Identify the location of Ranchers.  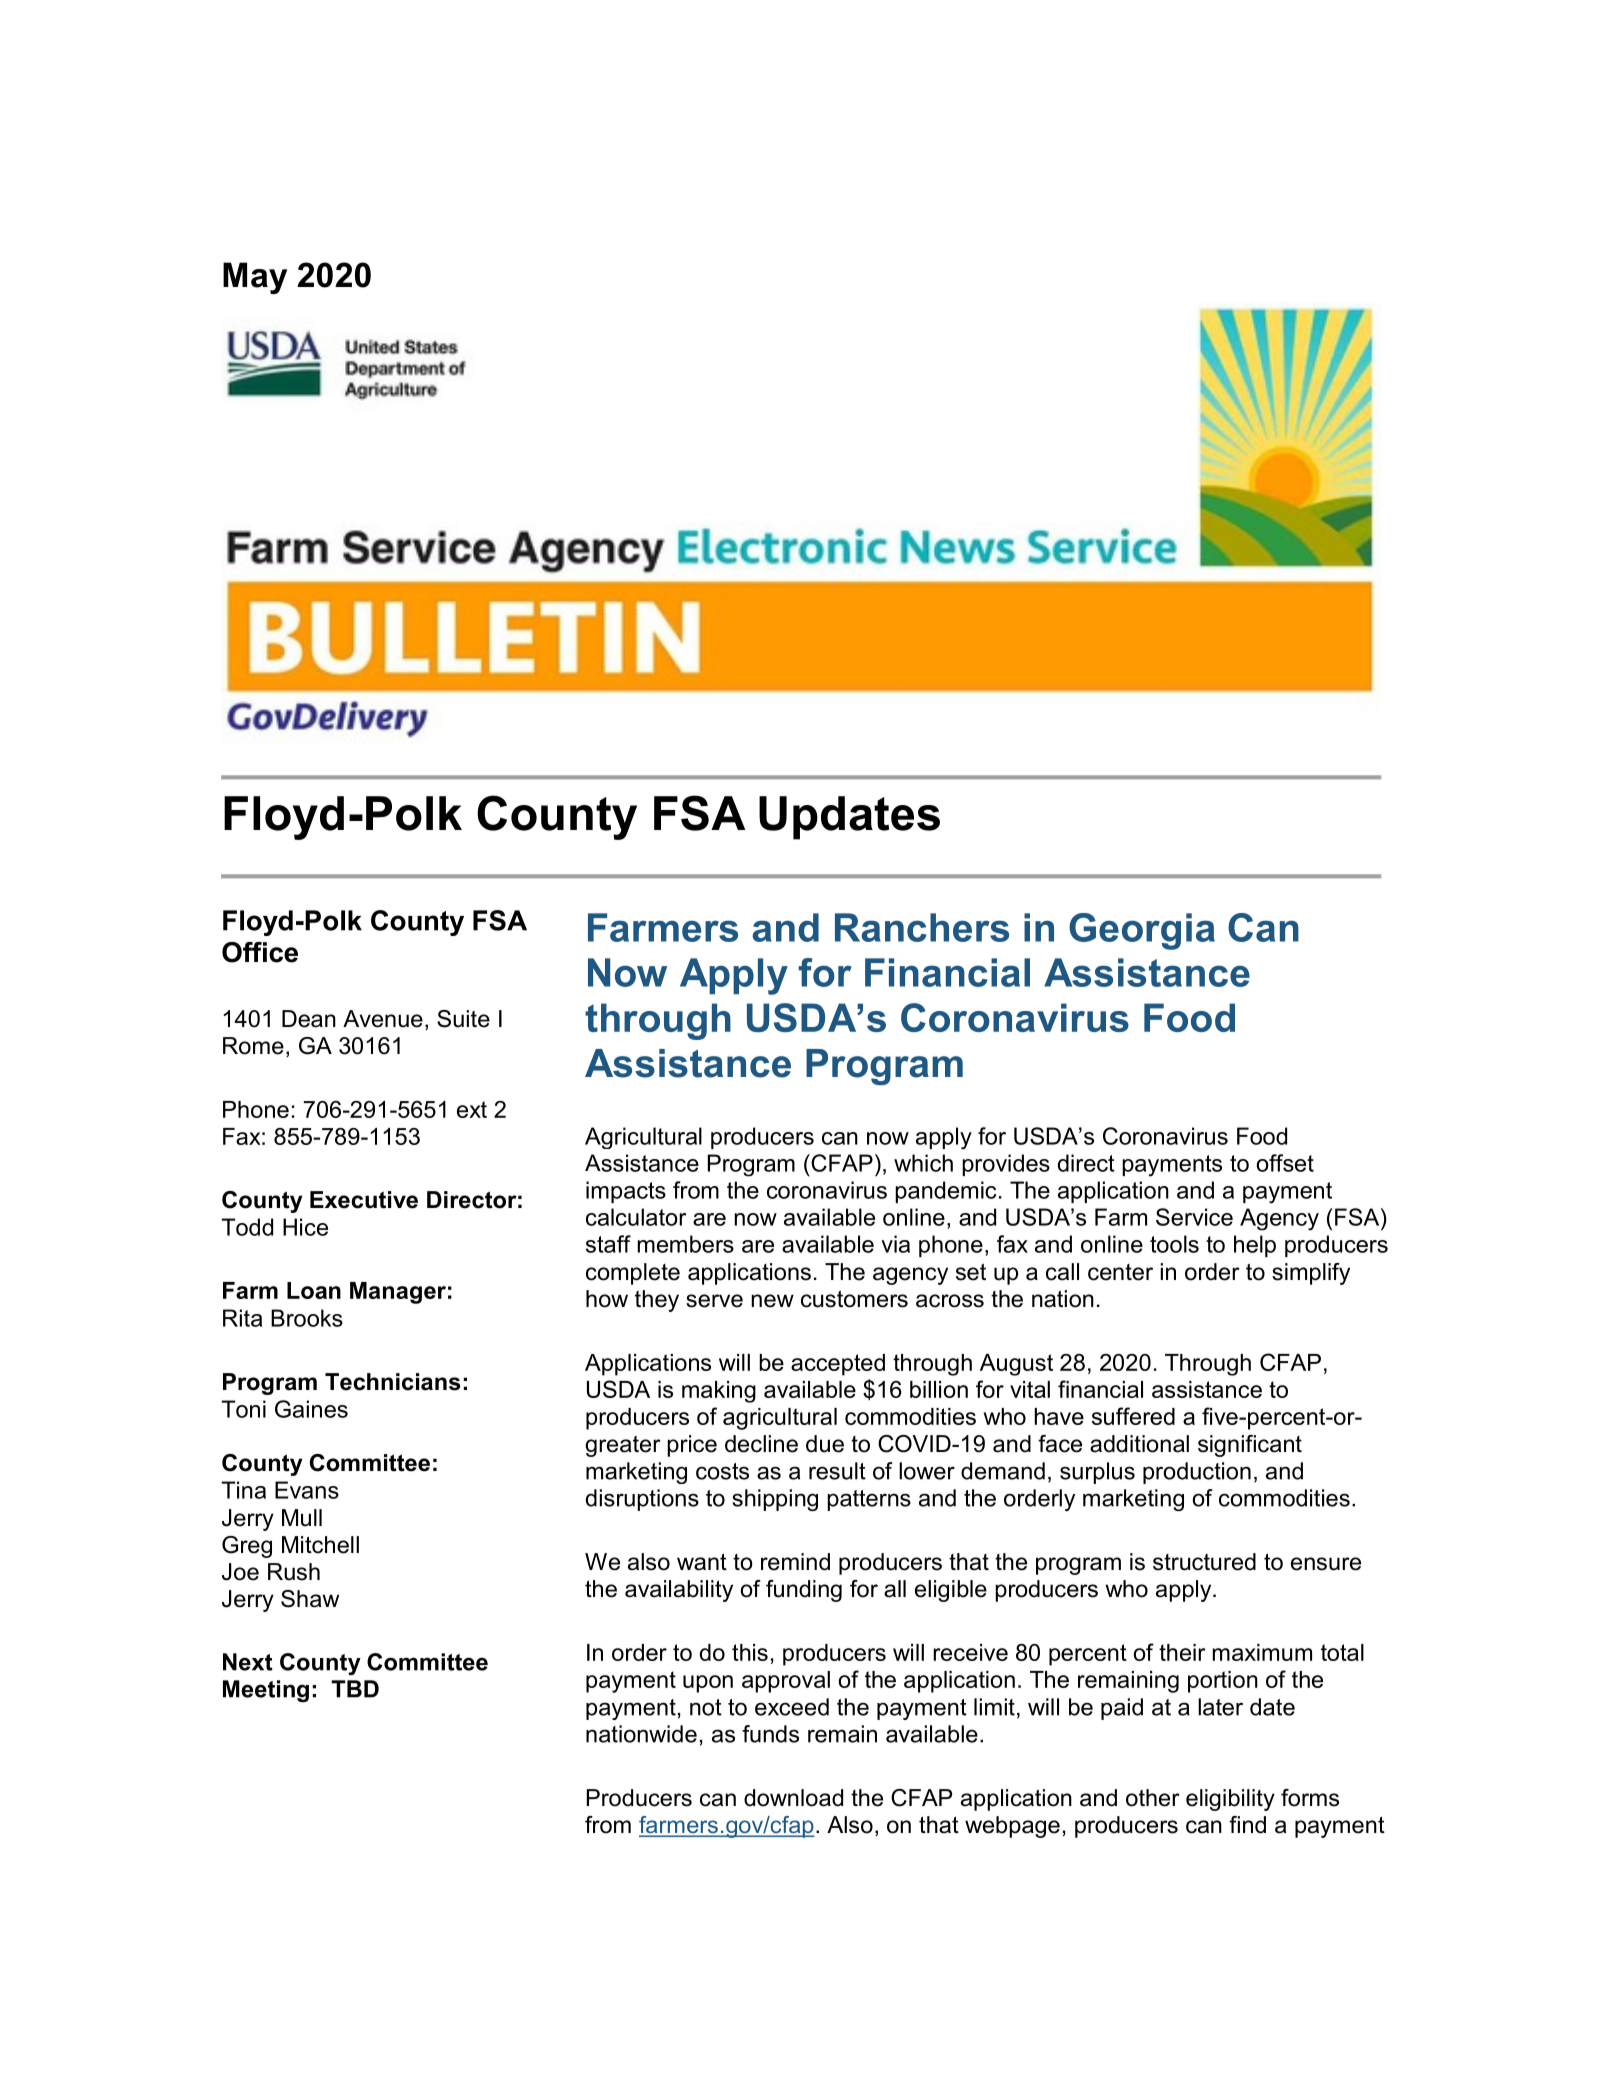
(922, 927).
